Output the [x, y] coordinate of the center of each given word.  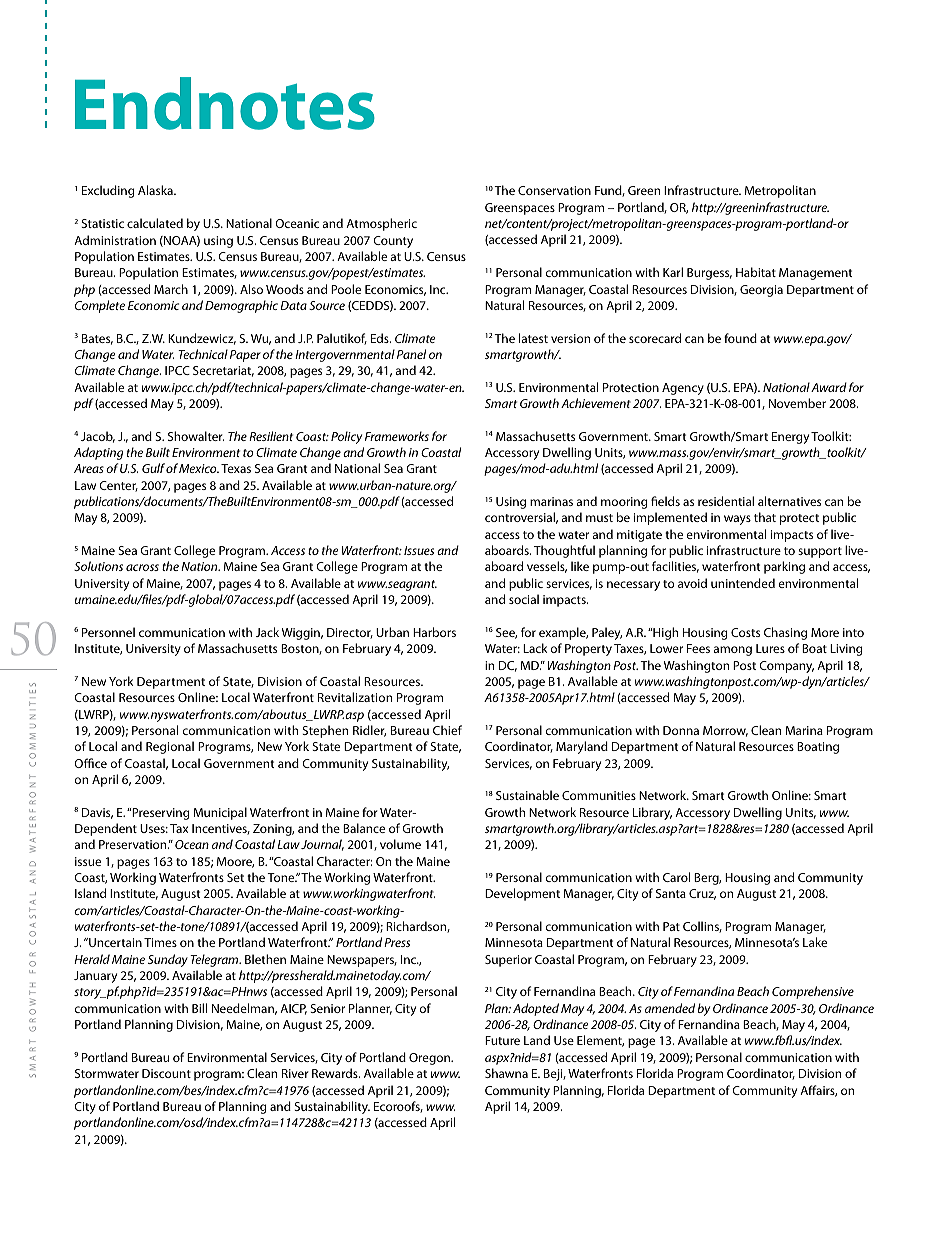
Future [502, 1040]
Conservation [554, 190]
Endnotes [225, 103]
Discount [166, 1073]
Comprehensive [813, 992]
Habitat [756, 272]
